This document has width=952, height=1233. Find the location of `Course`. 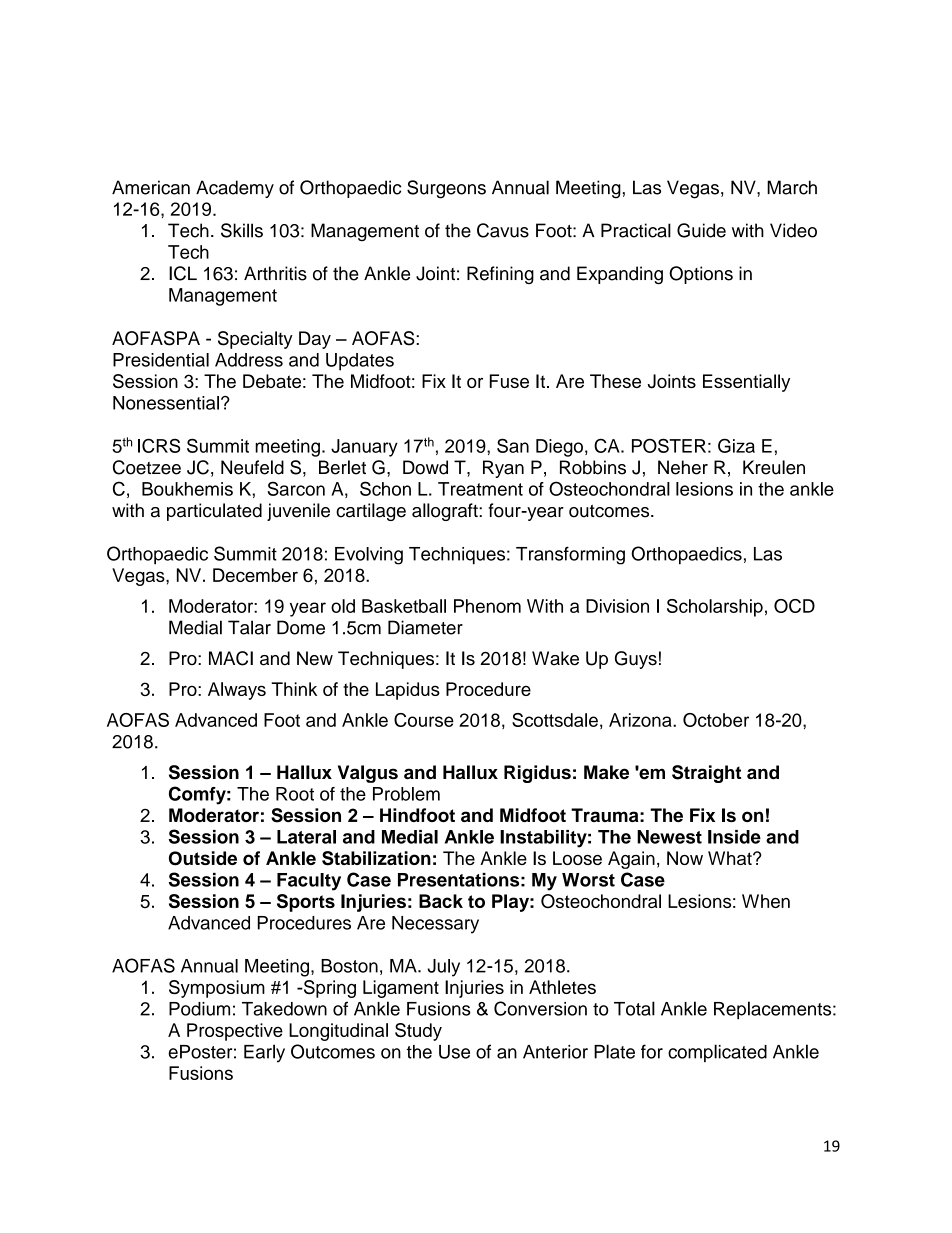

Course is located at coordinates (424, 720).
